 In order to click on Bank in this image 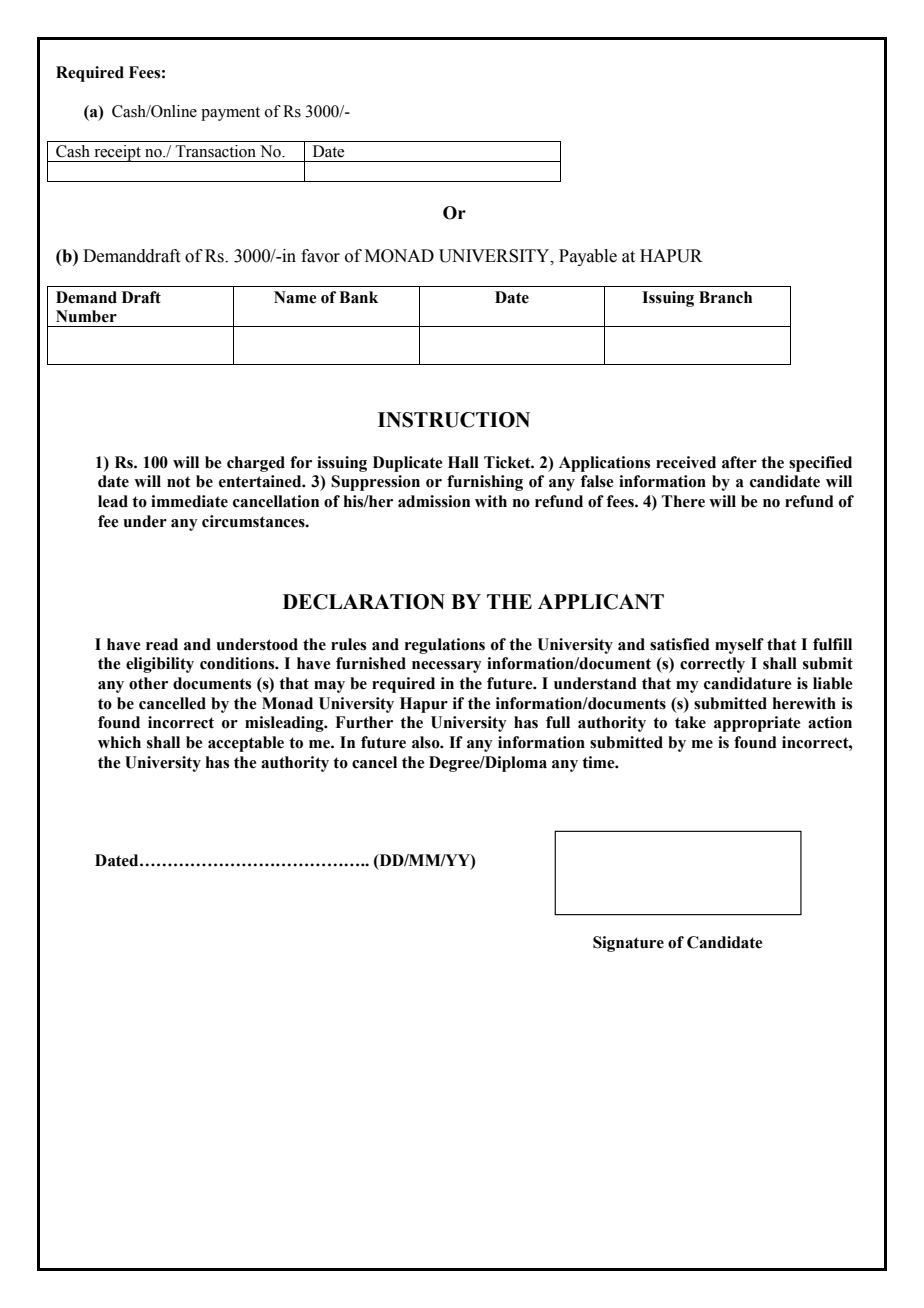, I will do `click(358, 297)`.
